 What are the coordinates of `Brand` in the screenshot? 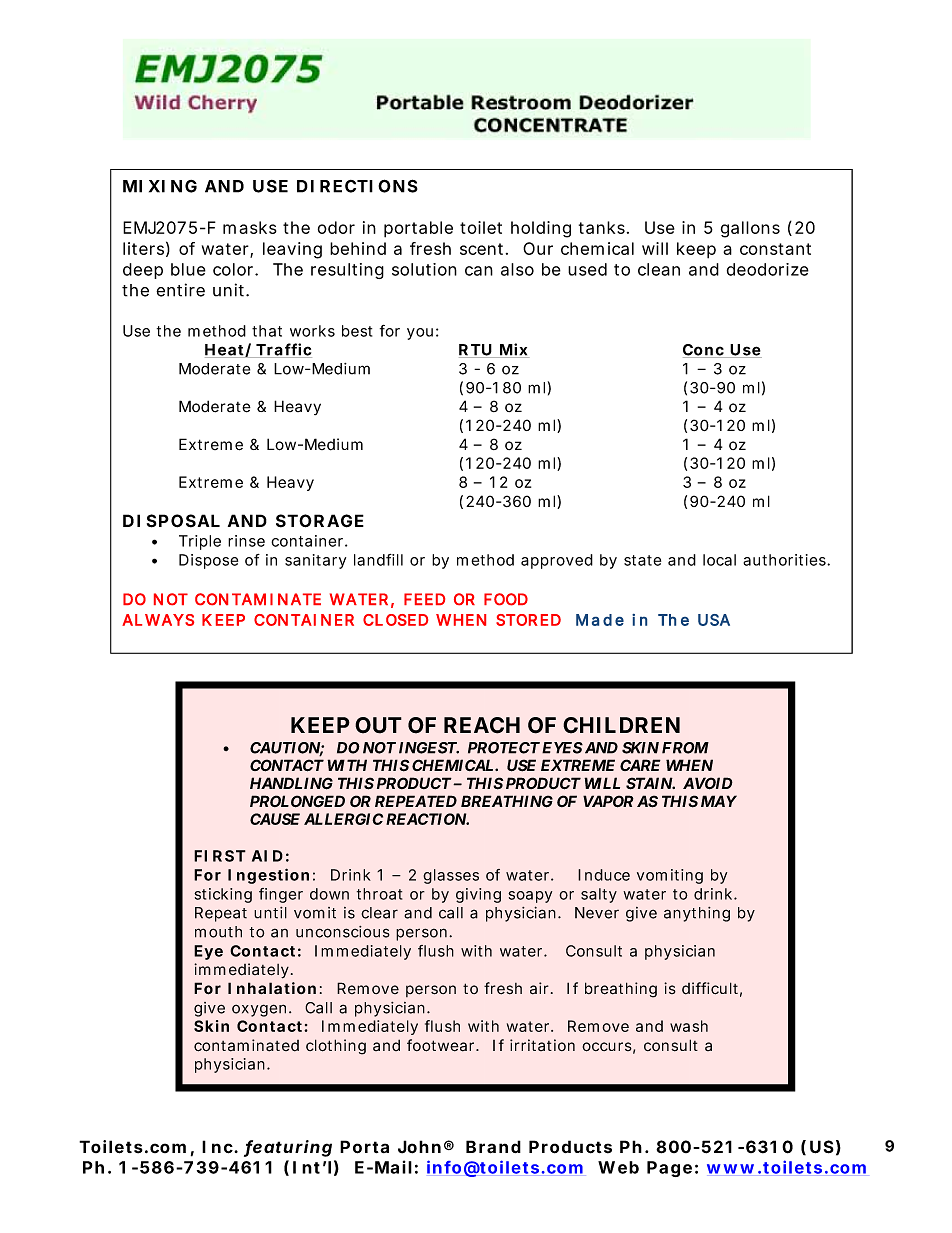 It's located at (493, 1147).
